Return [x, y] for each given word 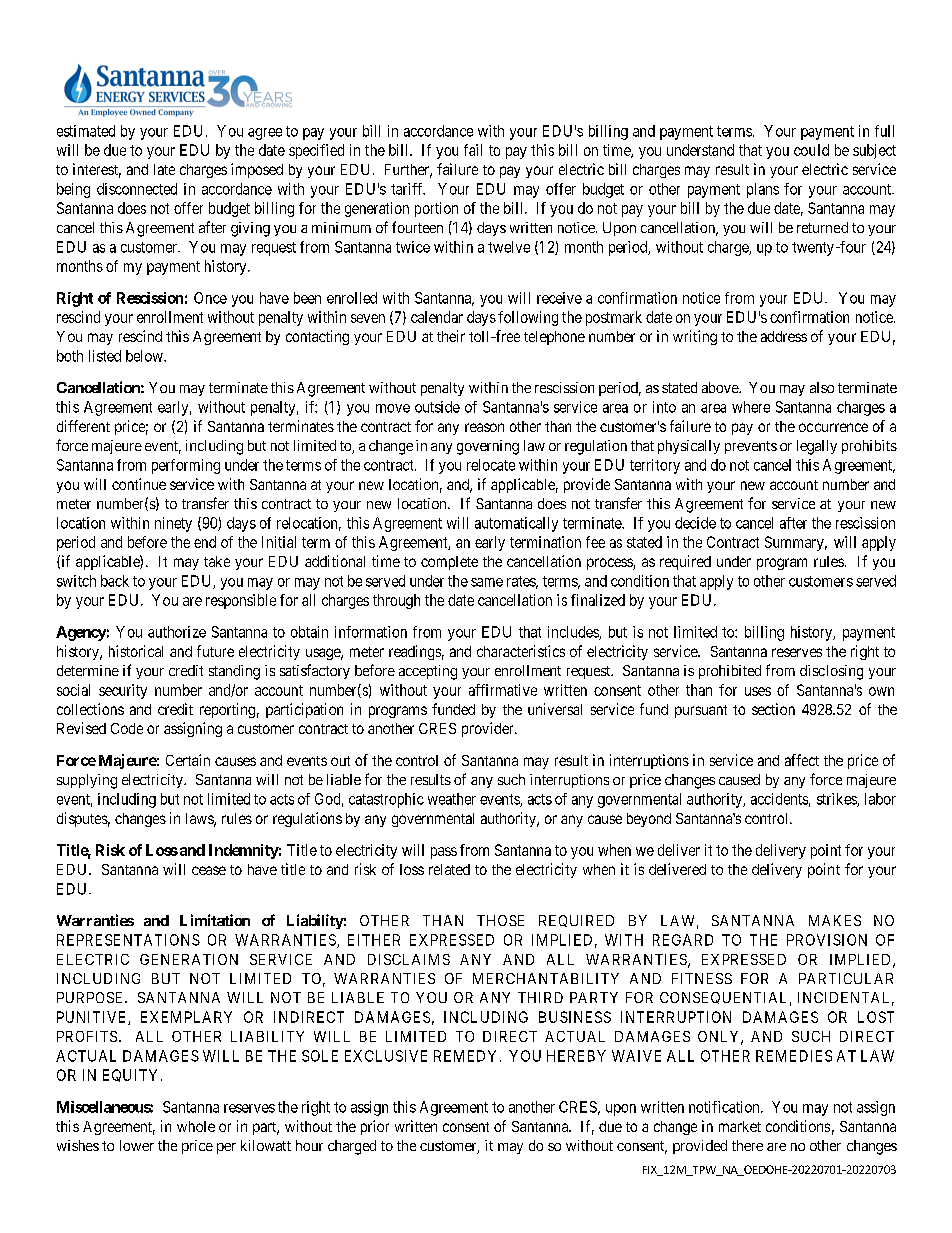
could [811, 150]
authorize [177, 632]
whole [196, 1126]
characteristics [521, 651]
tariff [408, 189]
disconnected [137, 189]
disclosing [831, 672]
